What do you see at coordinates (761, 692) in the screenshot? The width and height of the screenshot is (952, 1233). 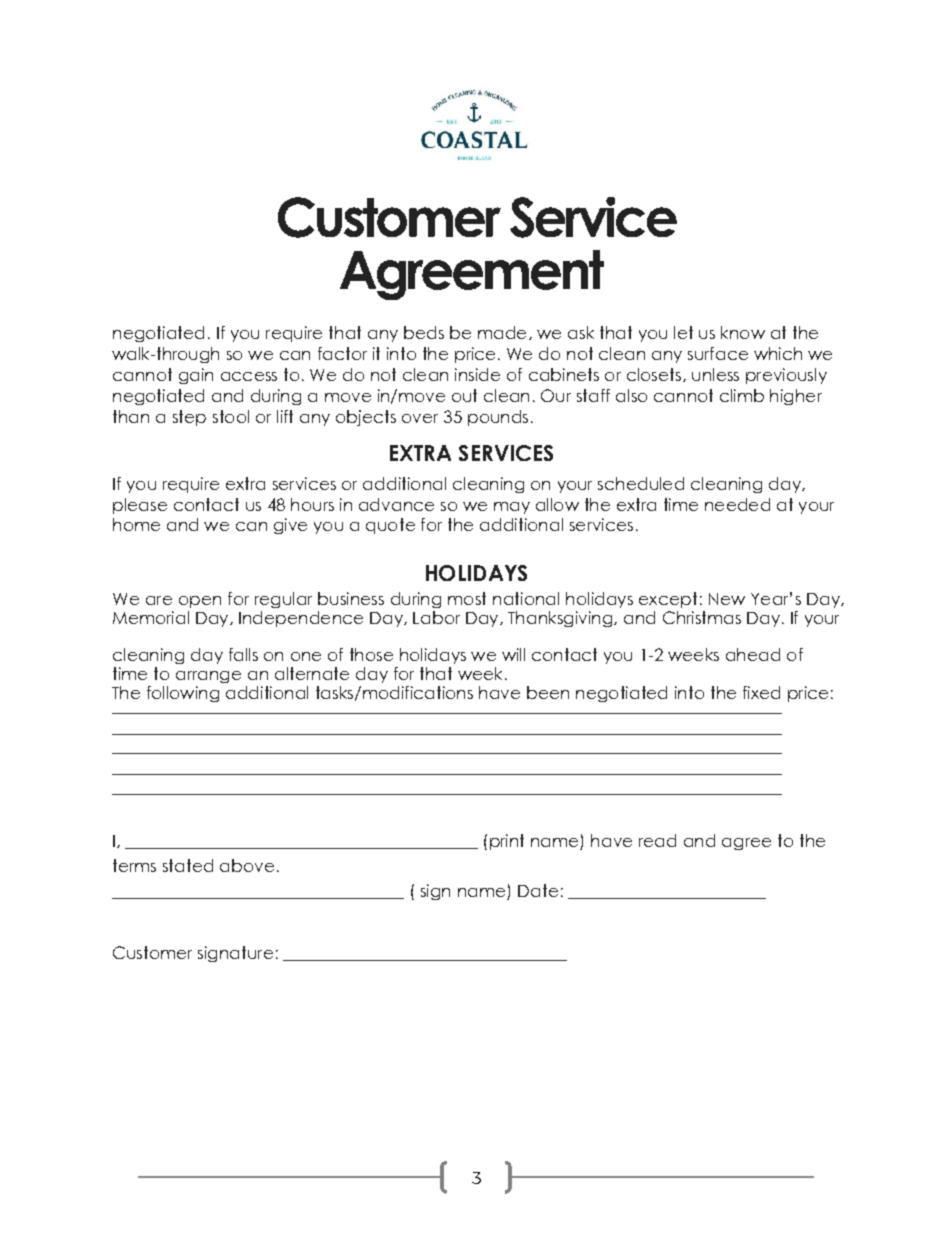 I see `fixed` at bounding box center [761, 692].
